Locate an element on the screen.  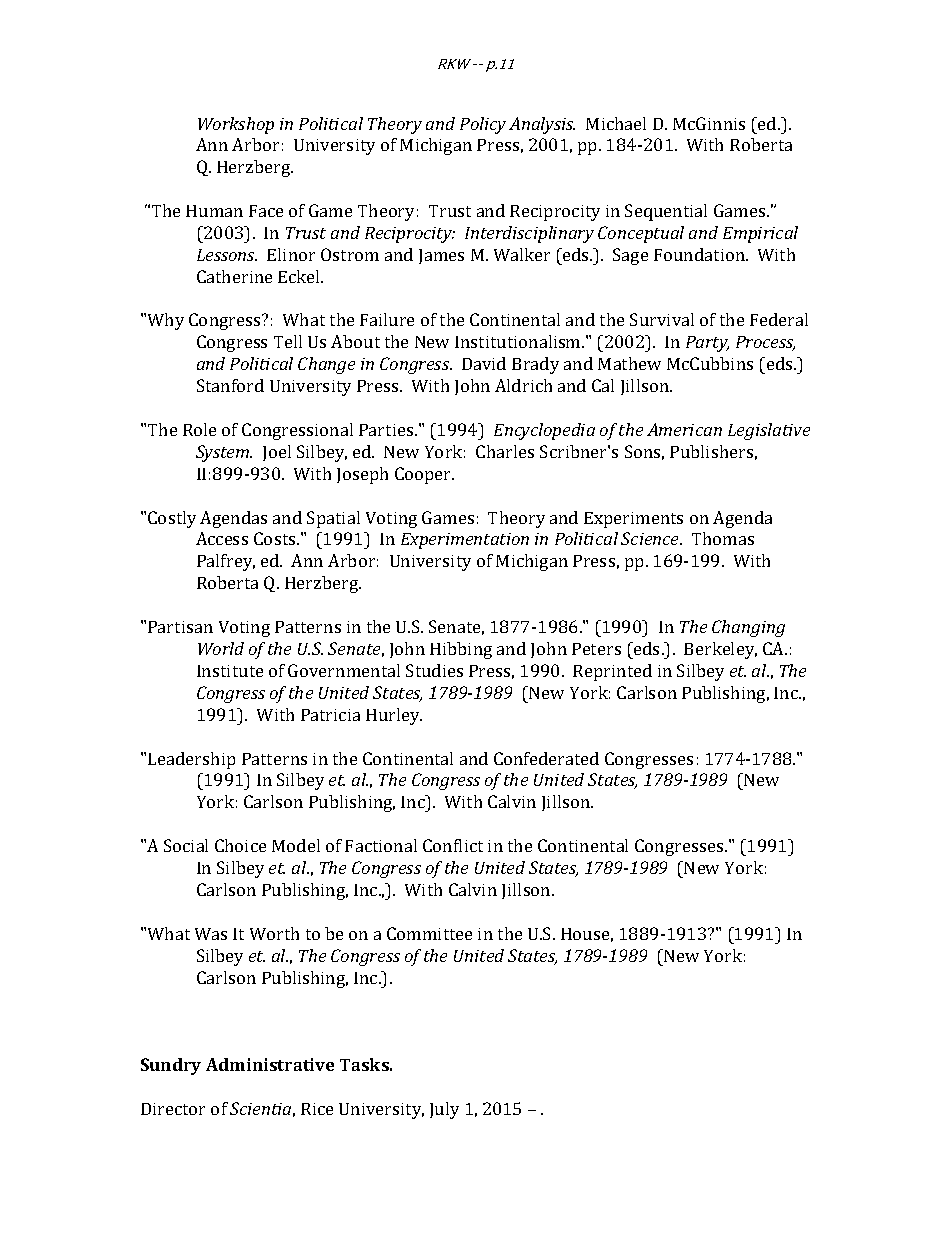
World is located at coordinates (221, 648).
